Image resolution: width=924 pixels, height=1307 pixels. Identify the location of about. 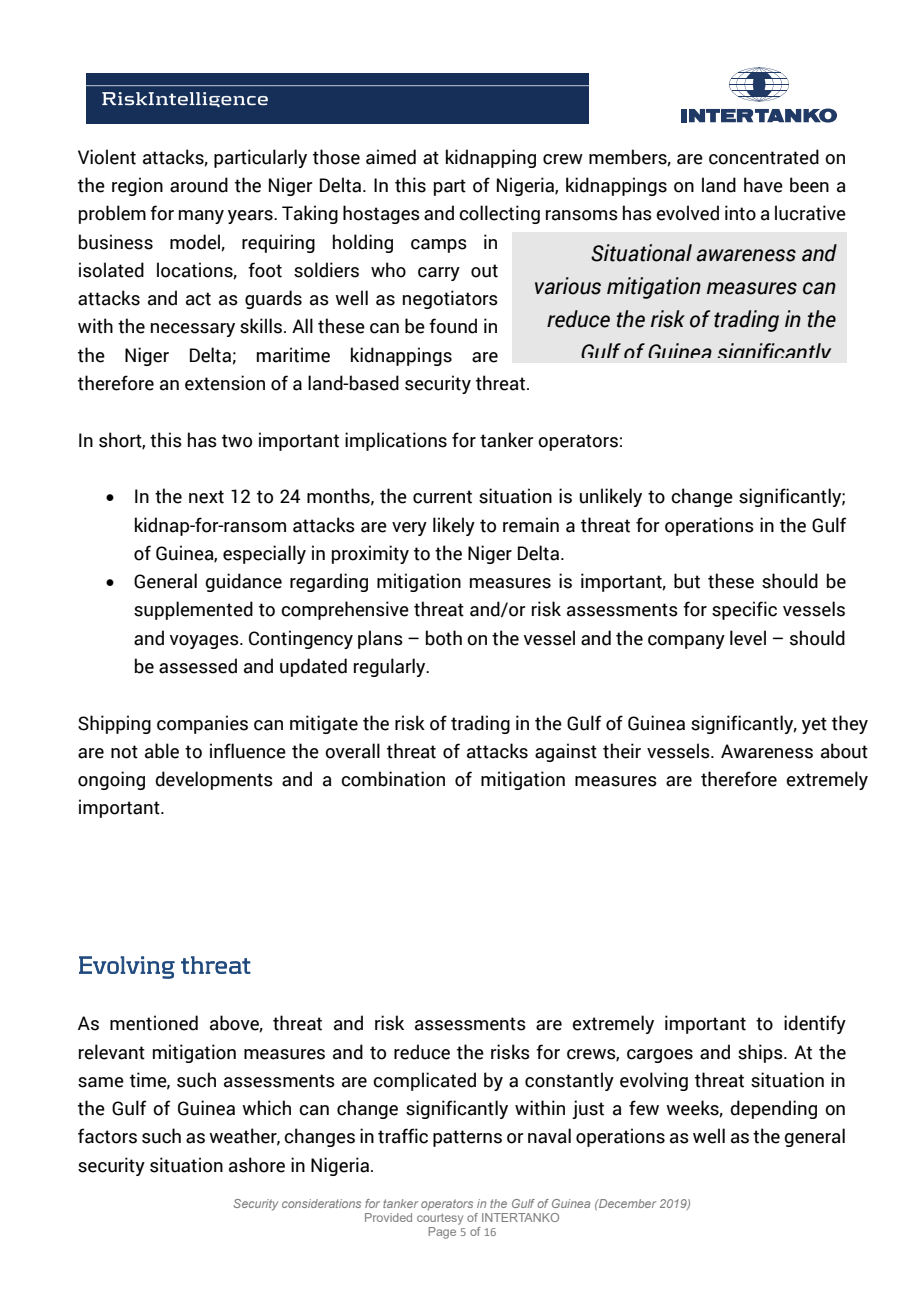
(844, 751).
